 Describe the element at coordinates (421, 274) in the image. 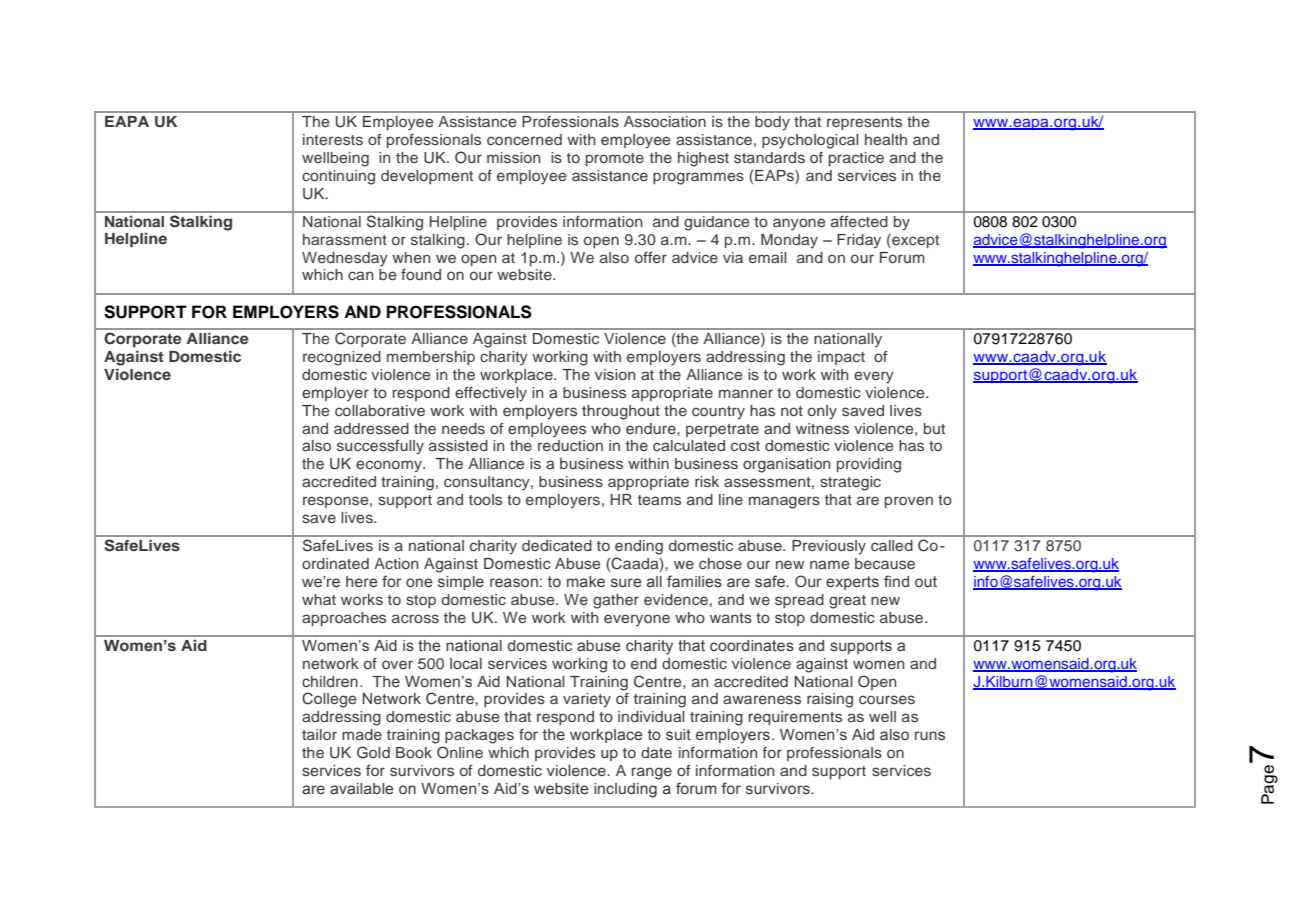

I see `found` at that location.
